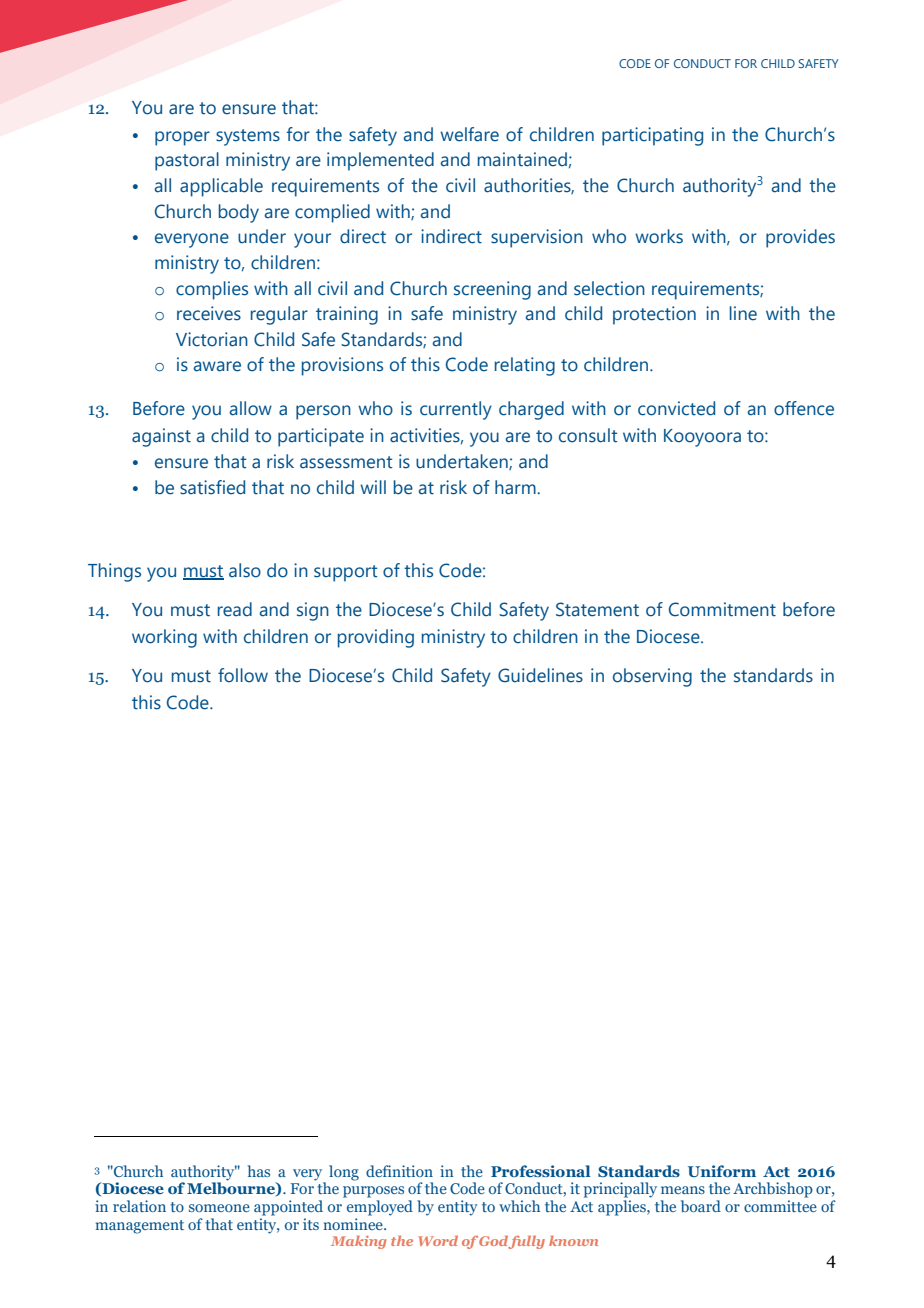 Image resolution: width=924 pixels, height=1308 pixels. I want to click on Commitment, so click(722, 609).
